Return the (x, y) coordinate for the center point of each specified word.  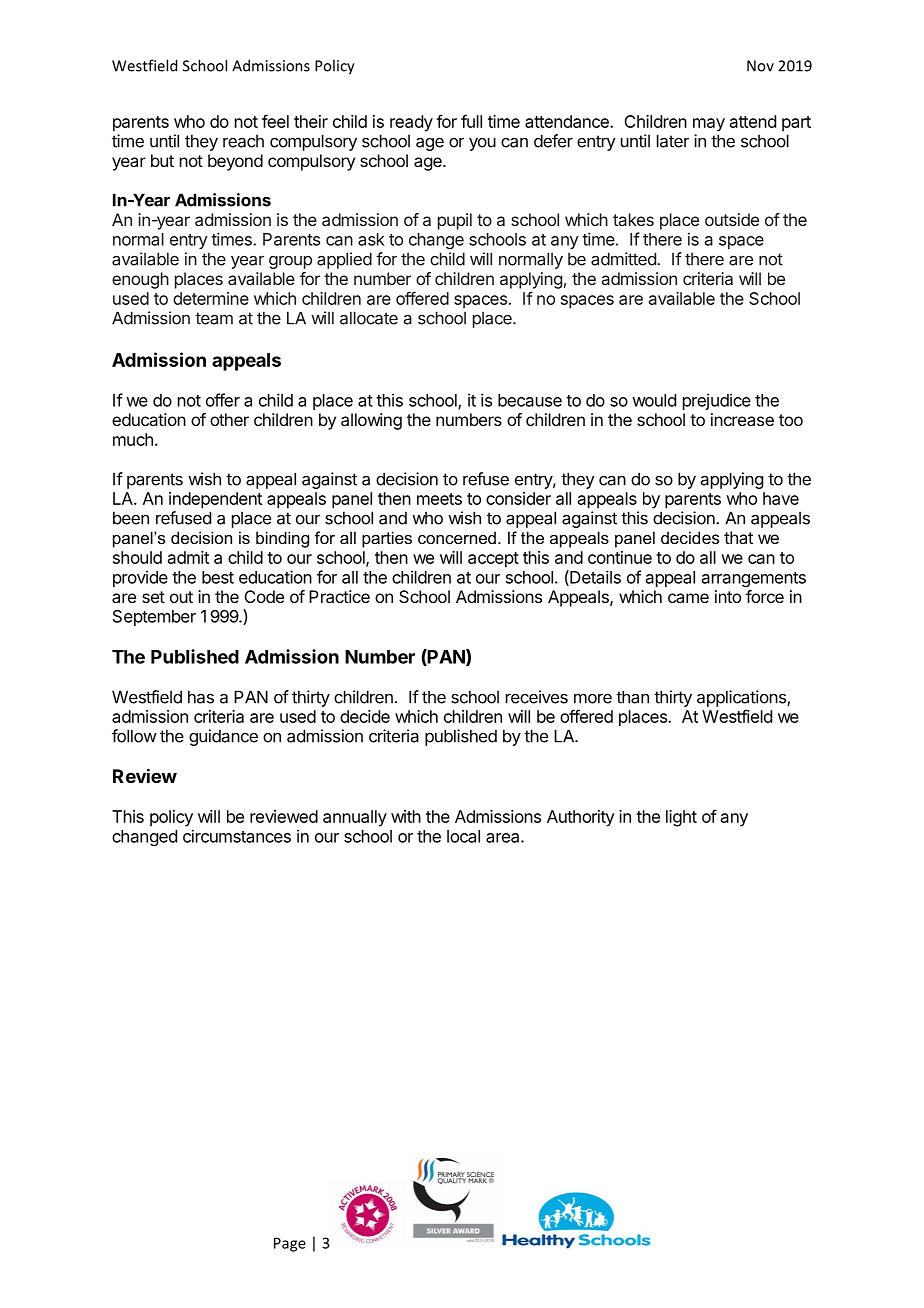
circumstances (237, 836)
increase (742, 419)
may (709, 125)
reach (243, 141)
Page (290, 1244)
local (463, 836)
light (681, 818)
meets (439, 499)
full (471, 121)
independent (215, 500)
